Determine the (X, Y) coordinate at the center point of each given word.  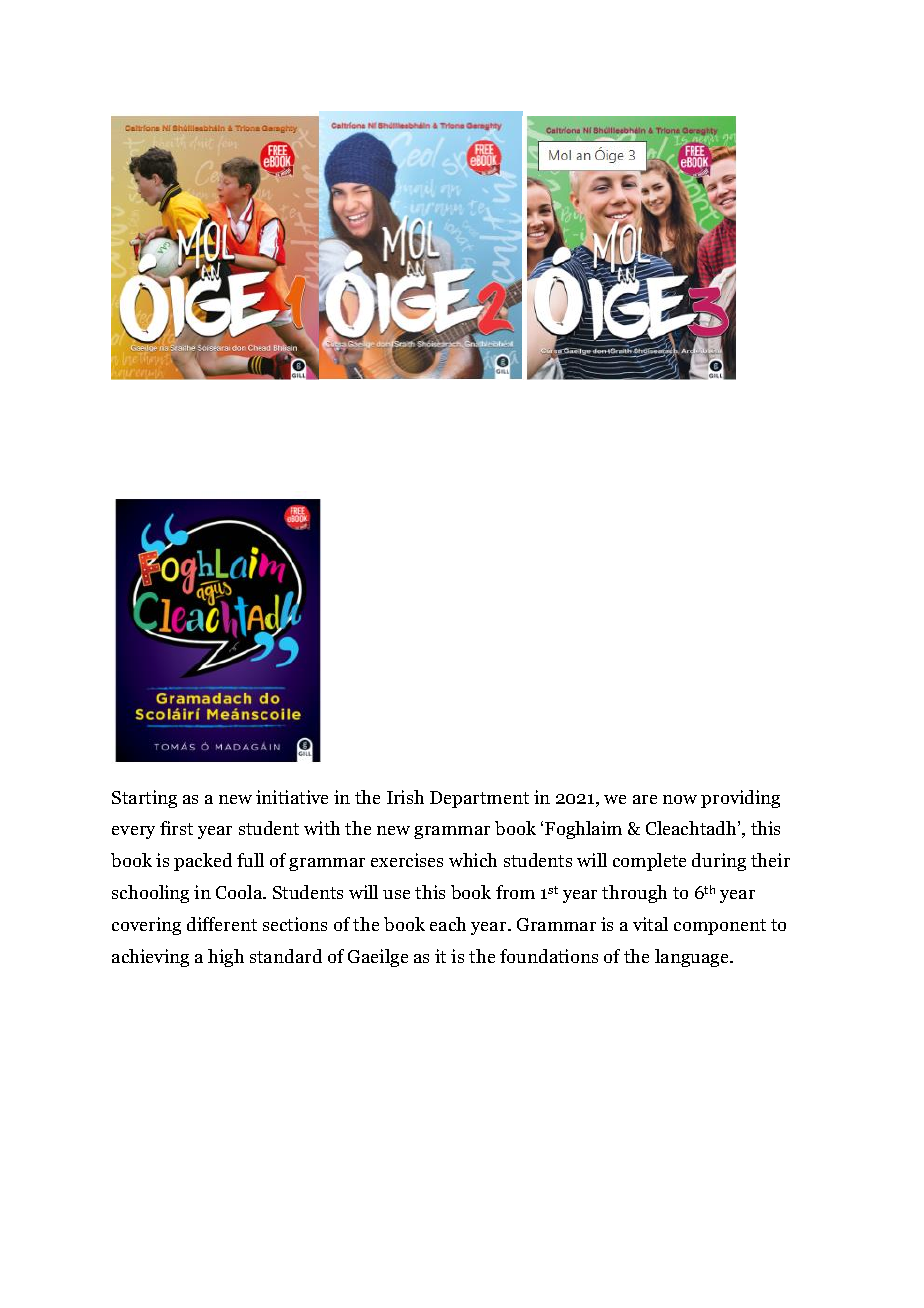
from (515, 892)
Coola (240, 892)
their (770, 860)
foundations (549, 956)
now (680, 799)
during (719, 862)
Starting (144, 799)
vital (650, 924)
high (226, 958)
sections (295, 924)
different (222, 924)
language (693, 958)
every (133, 832)
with (322, 828)
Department (479, 799)
